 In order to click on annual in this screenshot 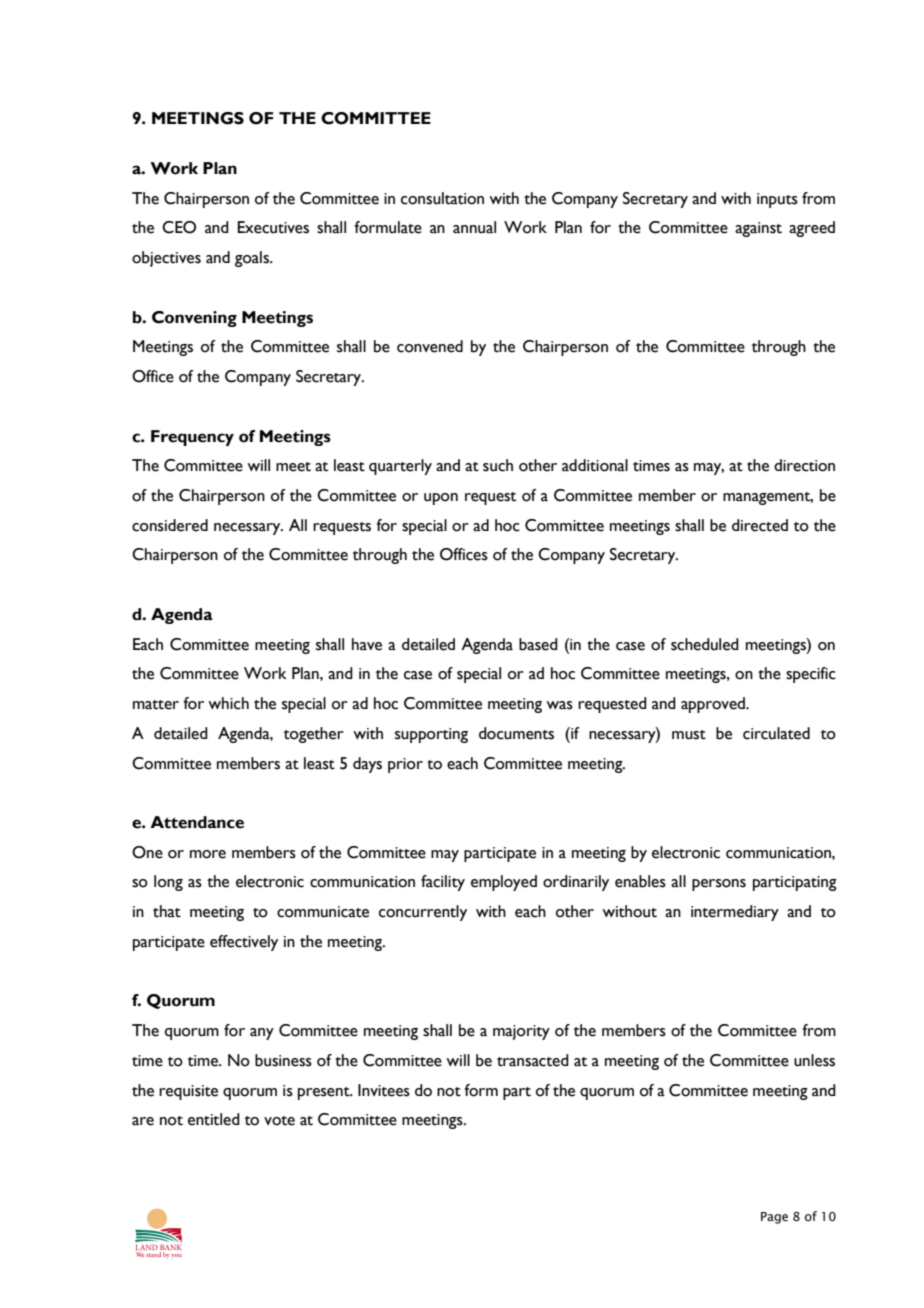, I will do `click(474, 227)`.
